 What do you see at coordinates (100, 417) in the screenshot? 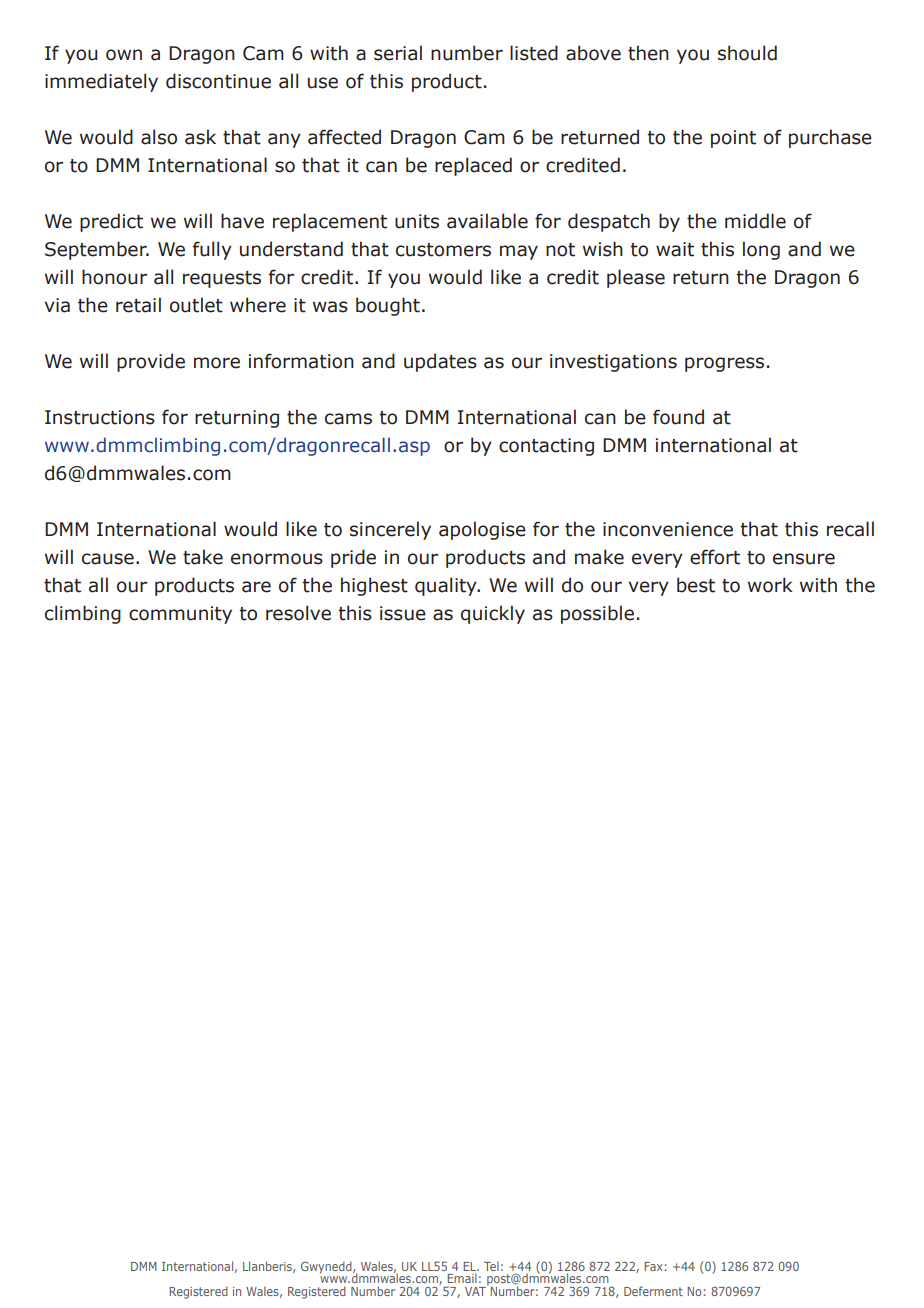
I see `Instructions` at bounding box center [100, 417].
